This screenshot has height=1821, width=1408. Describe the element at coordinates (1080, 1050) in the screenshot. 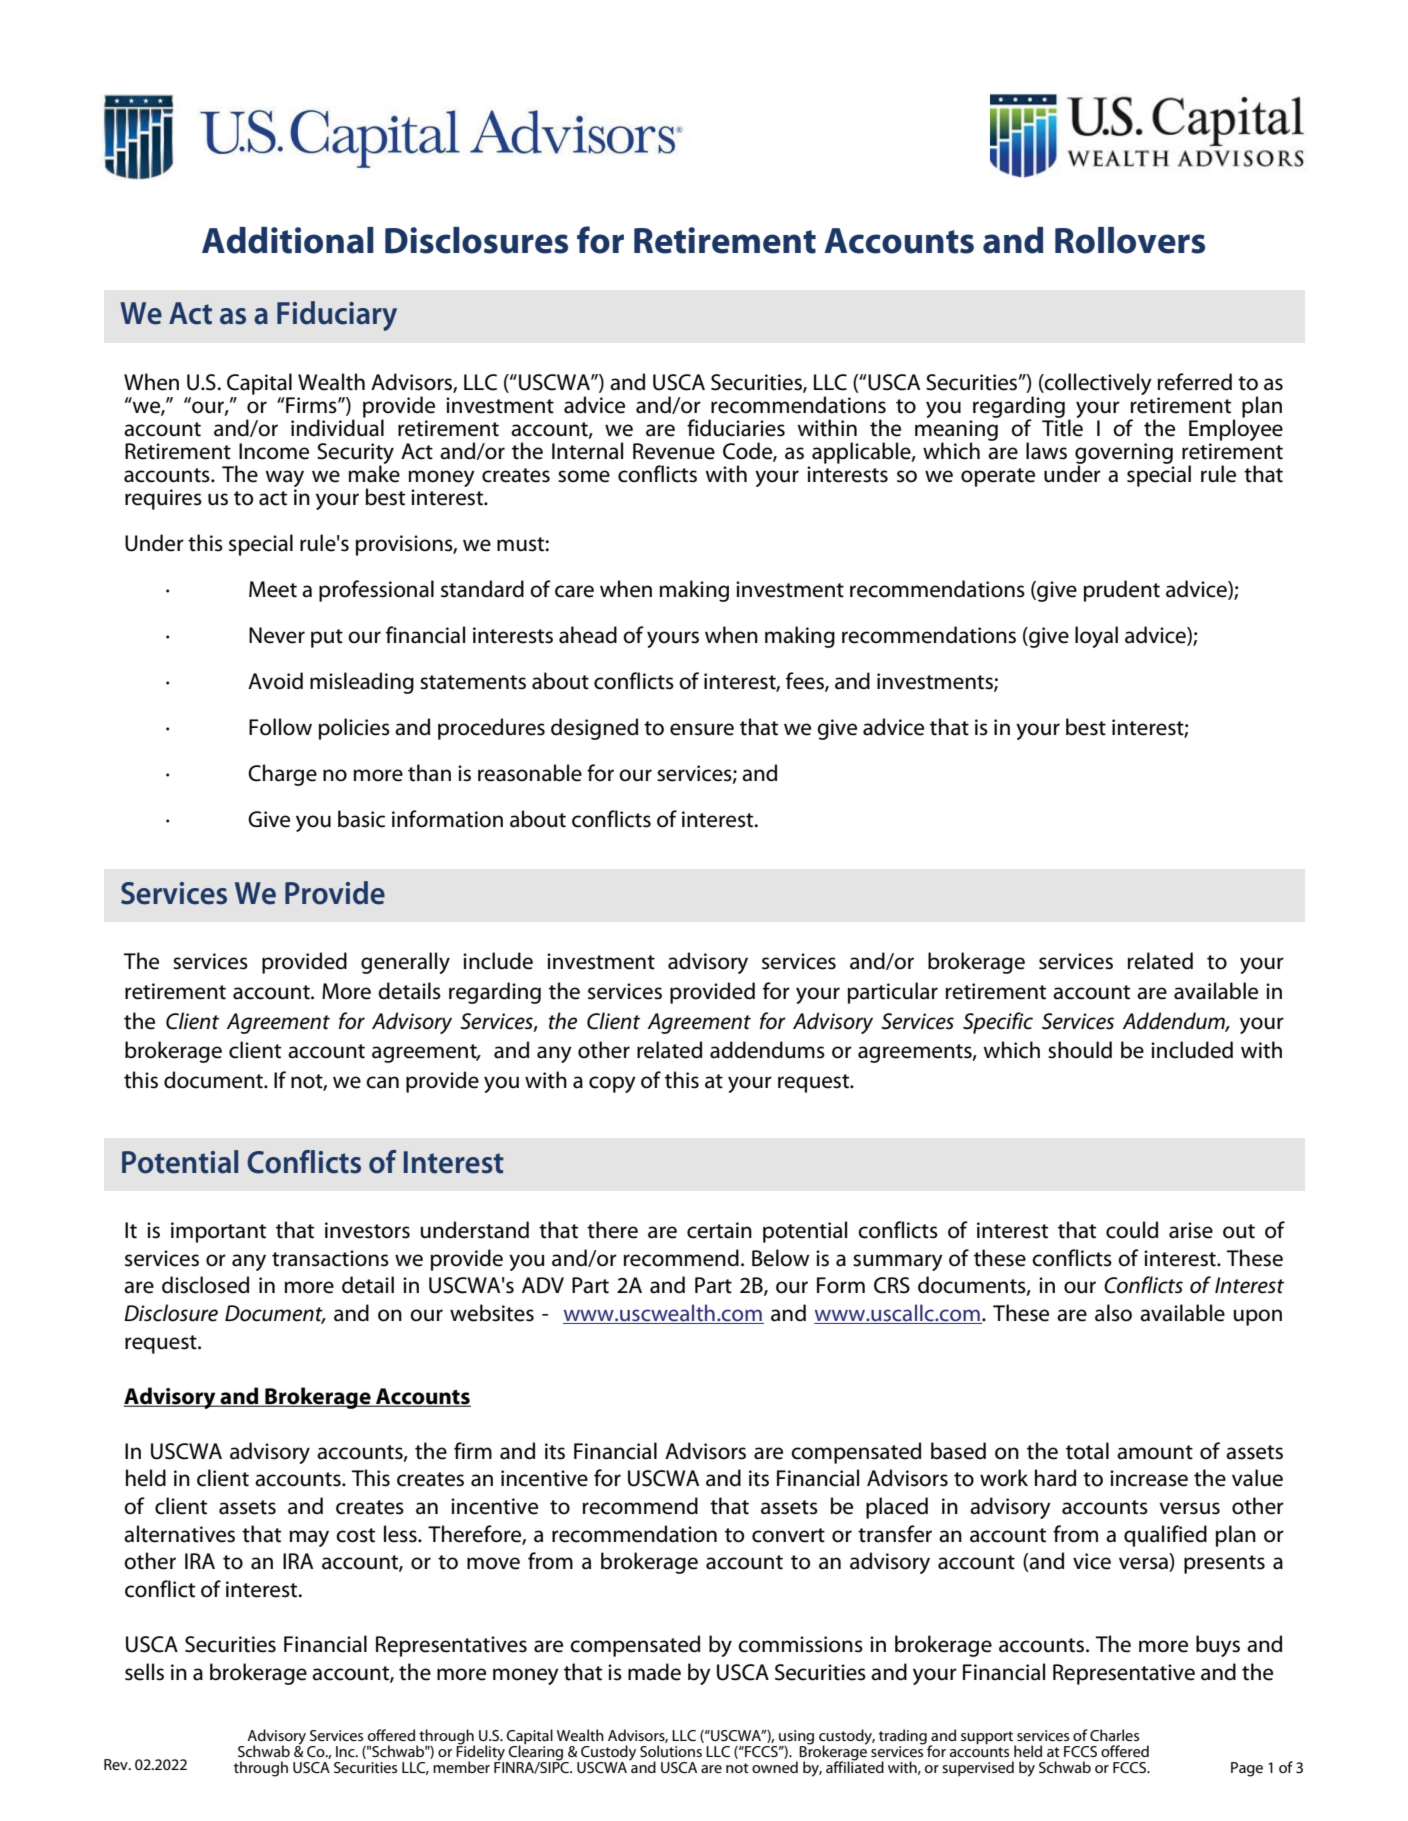

I see `should` at that location.
